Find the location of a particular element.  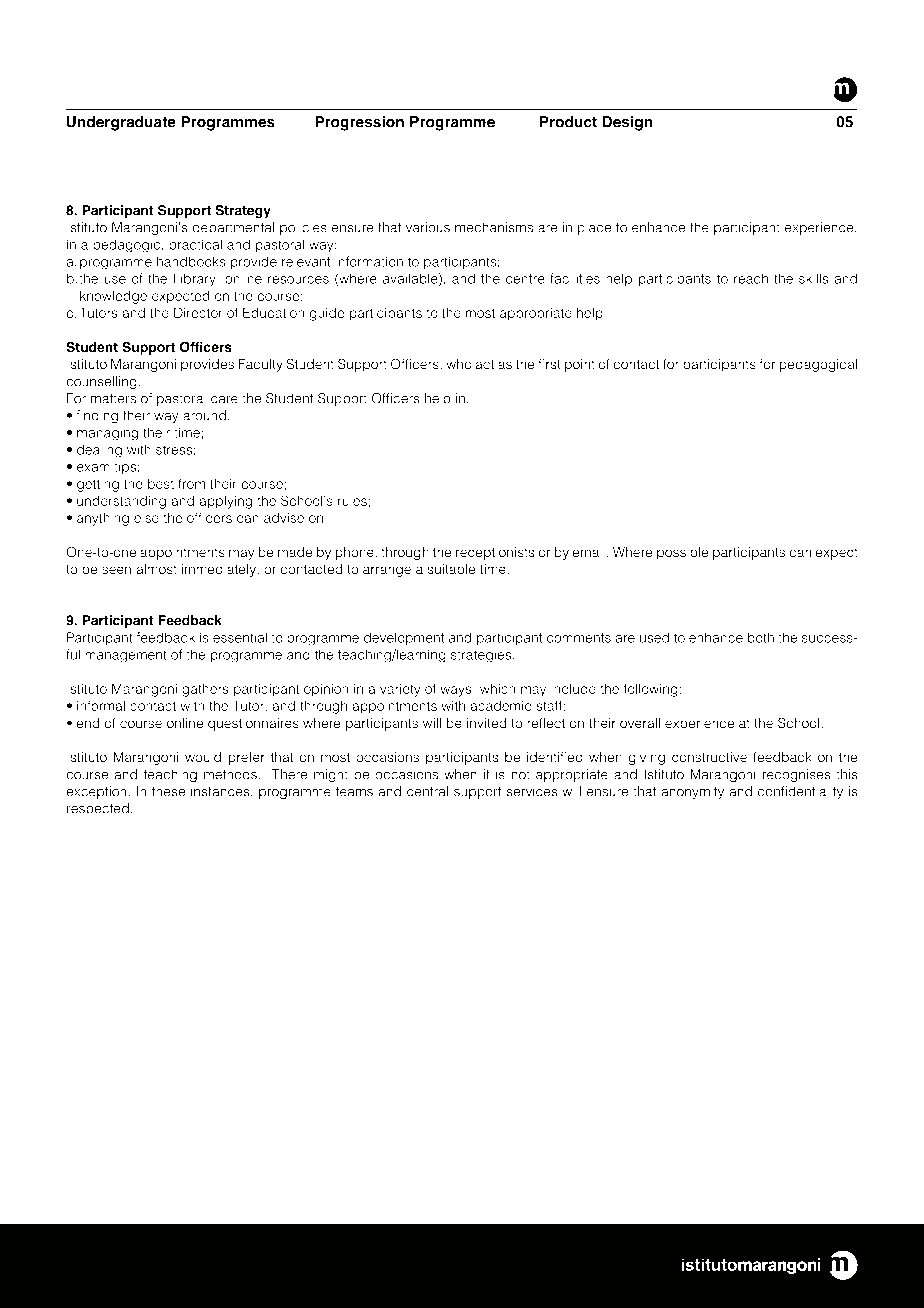

gathers is located at coordinates (205, 690).
